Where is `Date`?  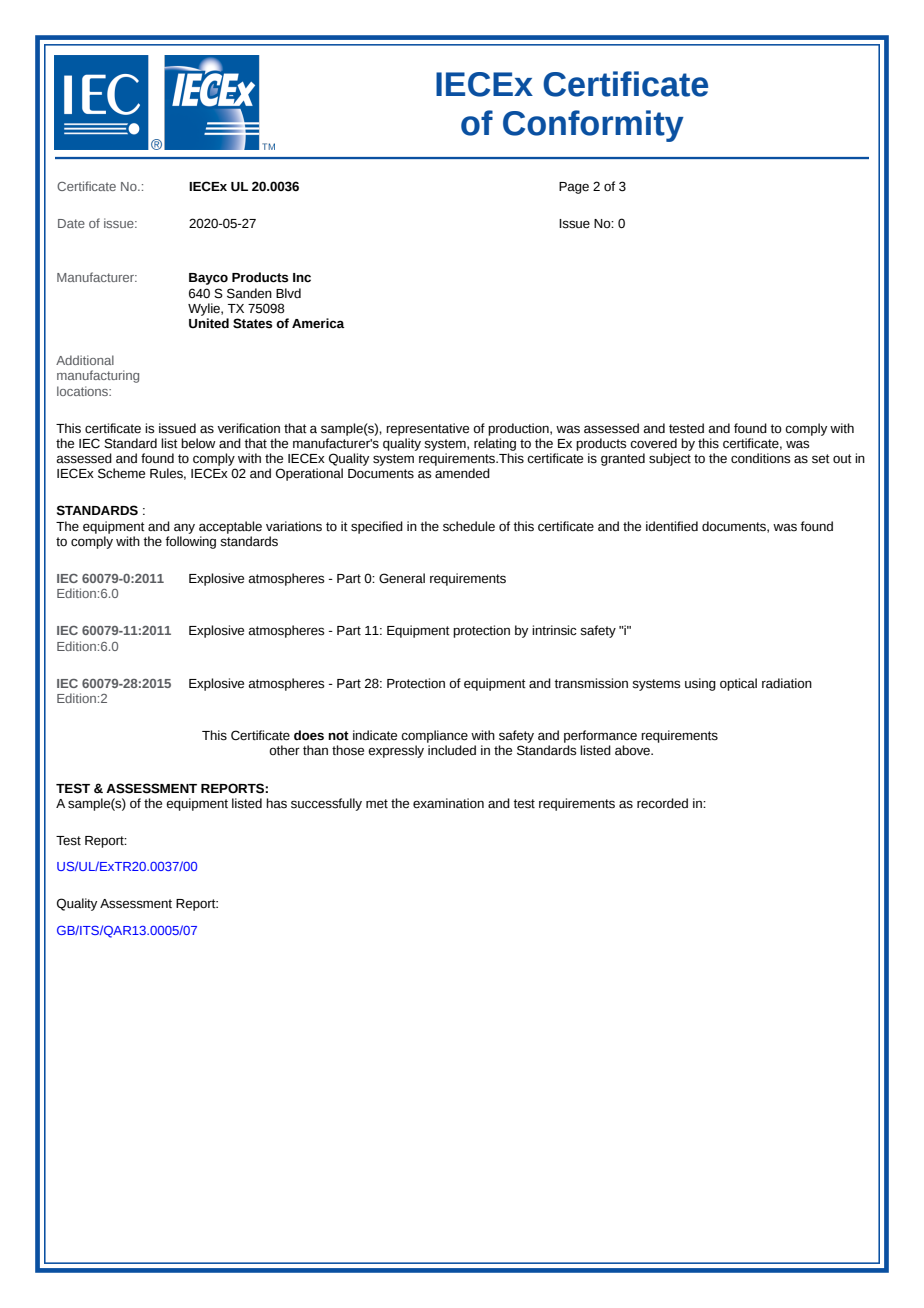
Date is located at coordinates (71, 223).
